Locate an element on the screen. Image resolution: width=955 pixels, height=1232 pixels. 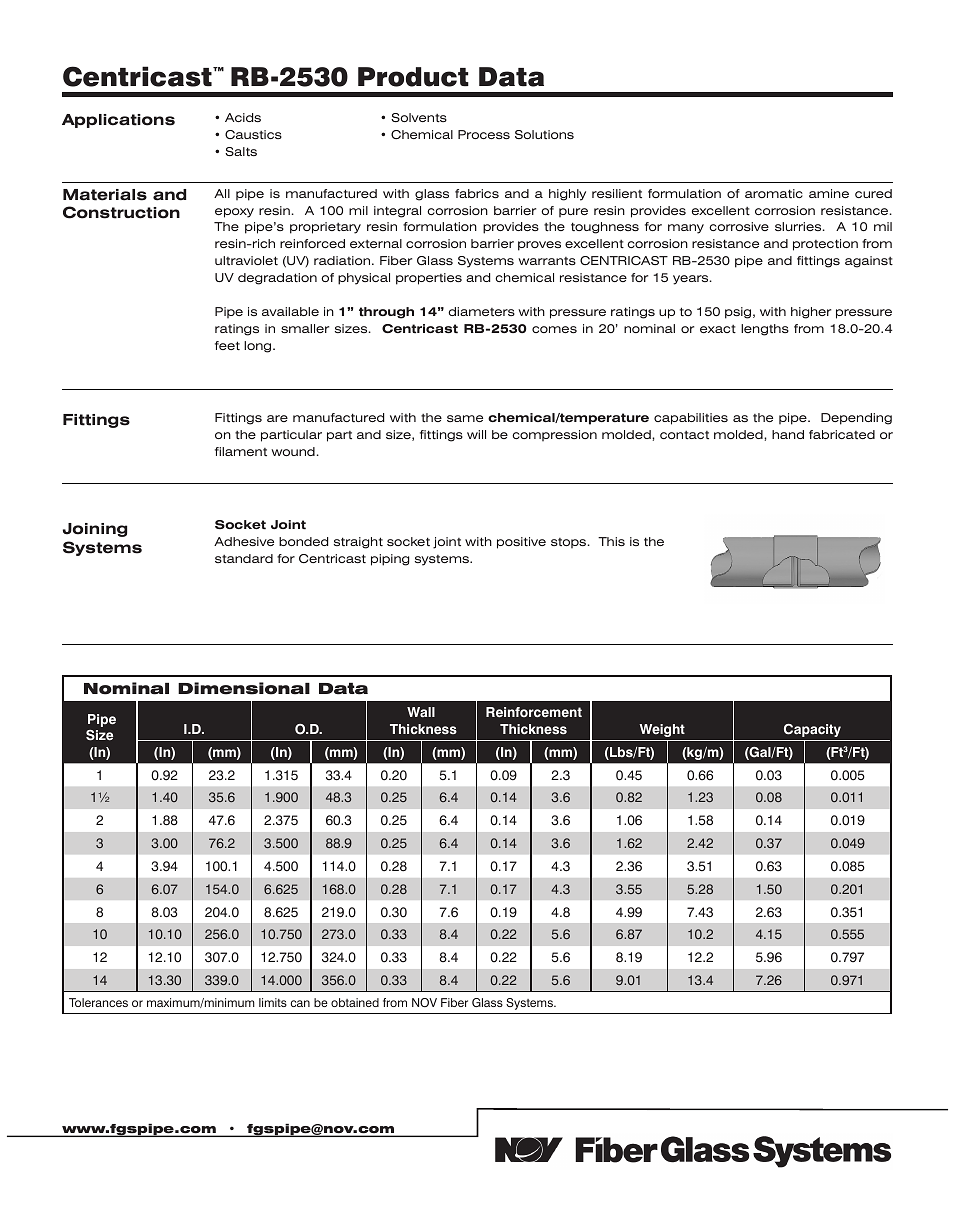
positive is located at coordinates (521, 543).
